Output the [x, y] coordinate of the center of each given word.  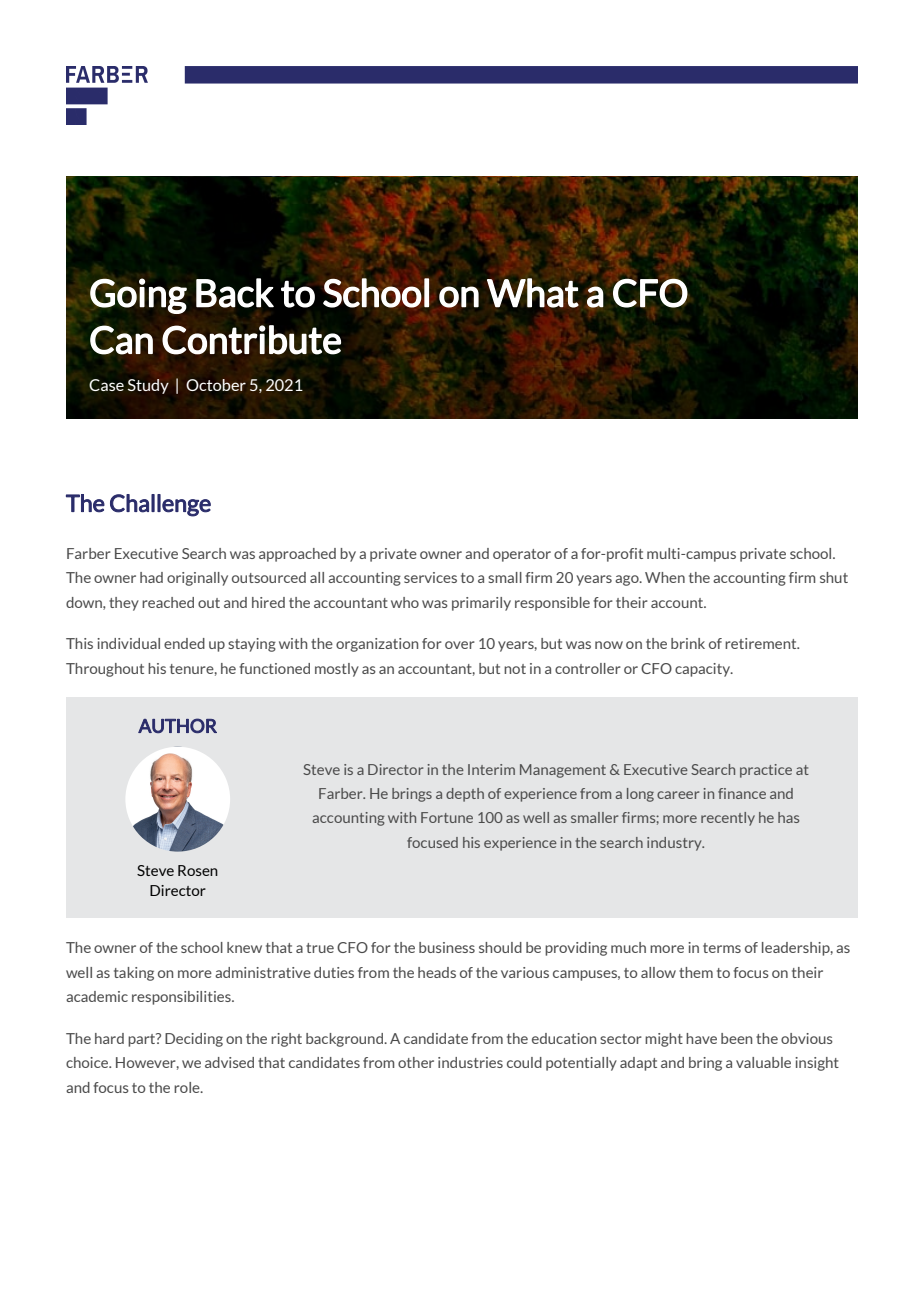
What [533, 293]
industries [470, 1062]
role [188, 1087]
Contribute [251, 340]
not [515, 669]
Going [138, 296]
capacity [704, 670]
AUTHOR [177, 725]
